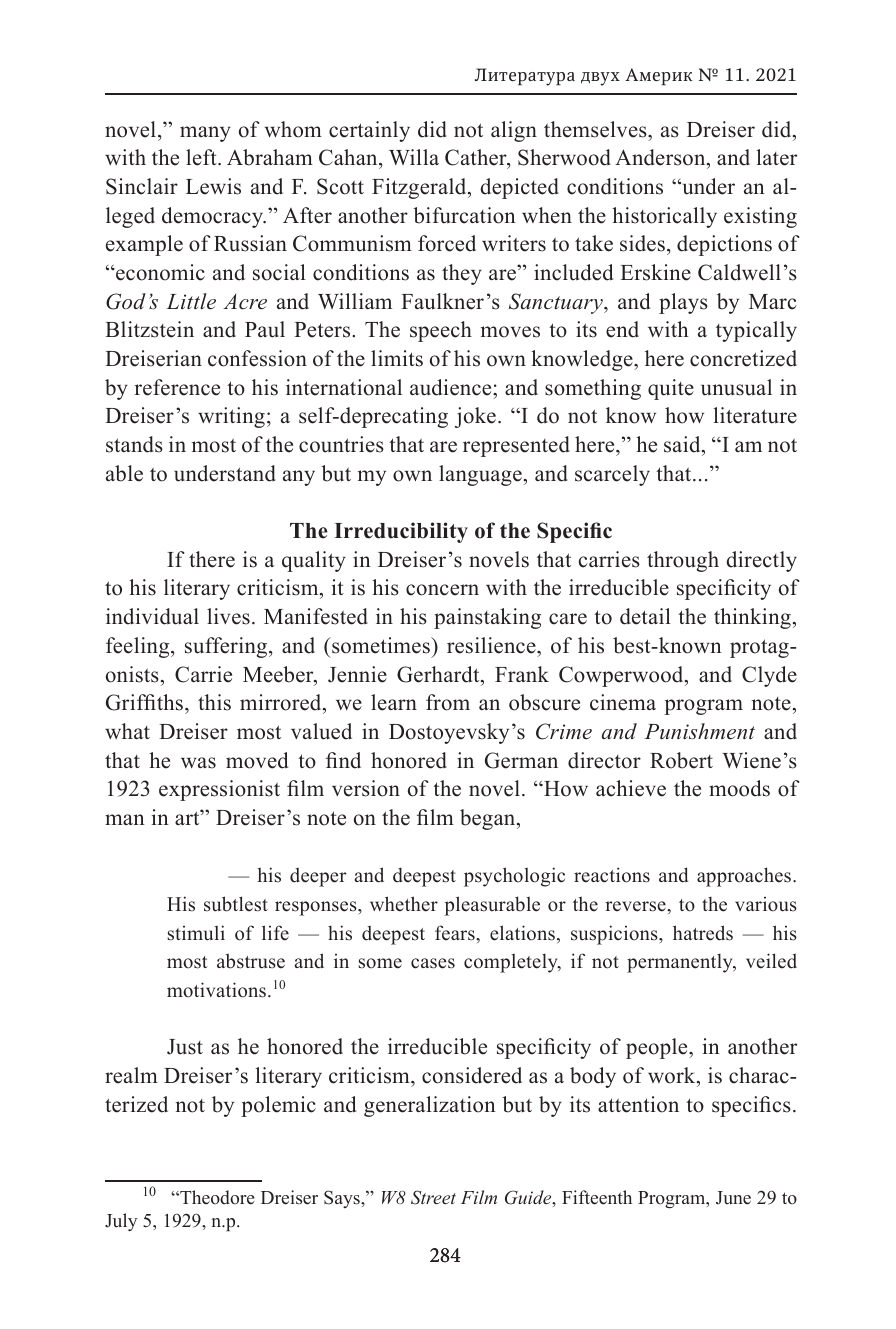 The image size is (896, 1329). I want to click on left, so click(202, 157).
